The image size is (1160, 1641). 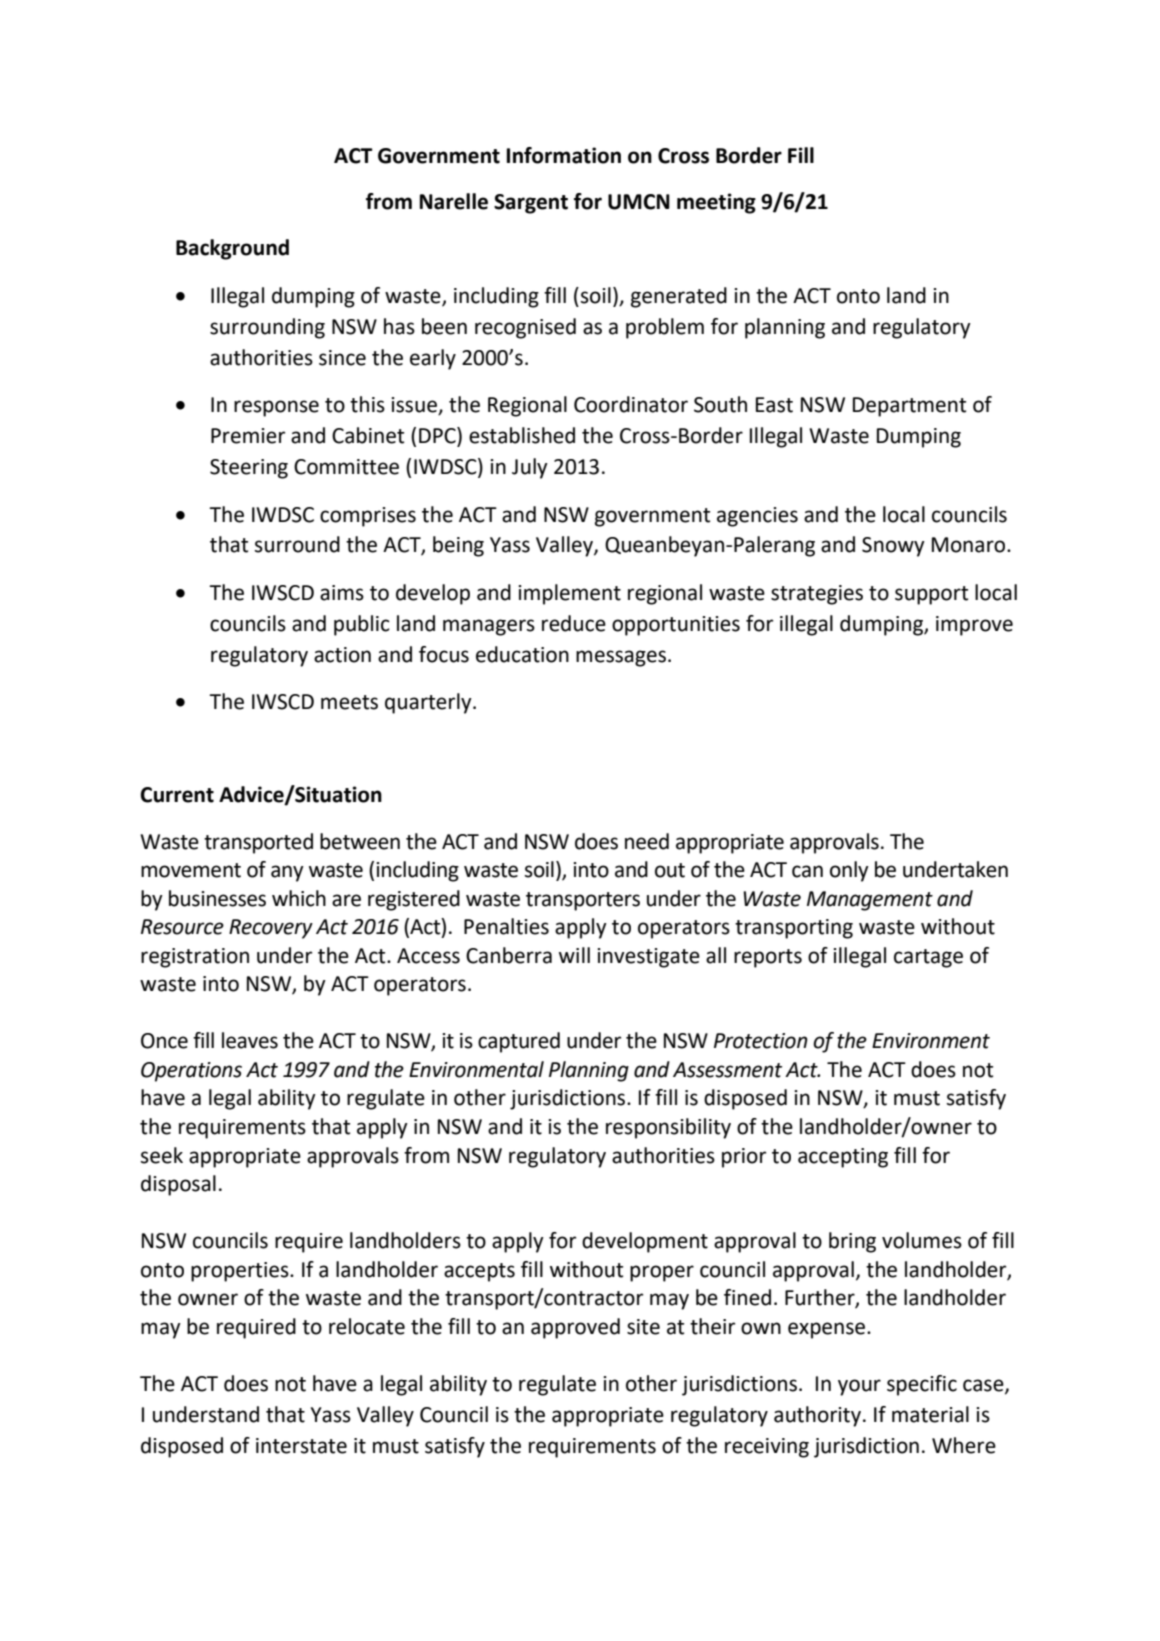 What do you see at coordinates (575, 1328) in the document?
I see `approved` at bounding box center [575, 1328].
